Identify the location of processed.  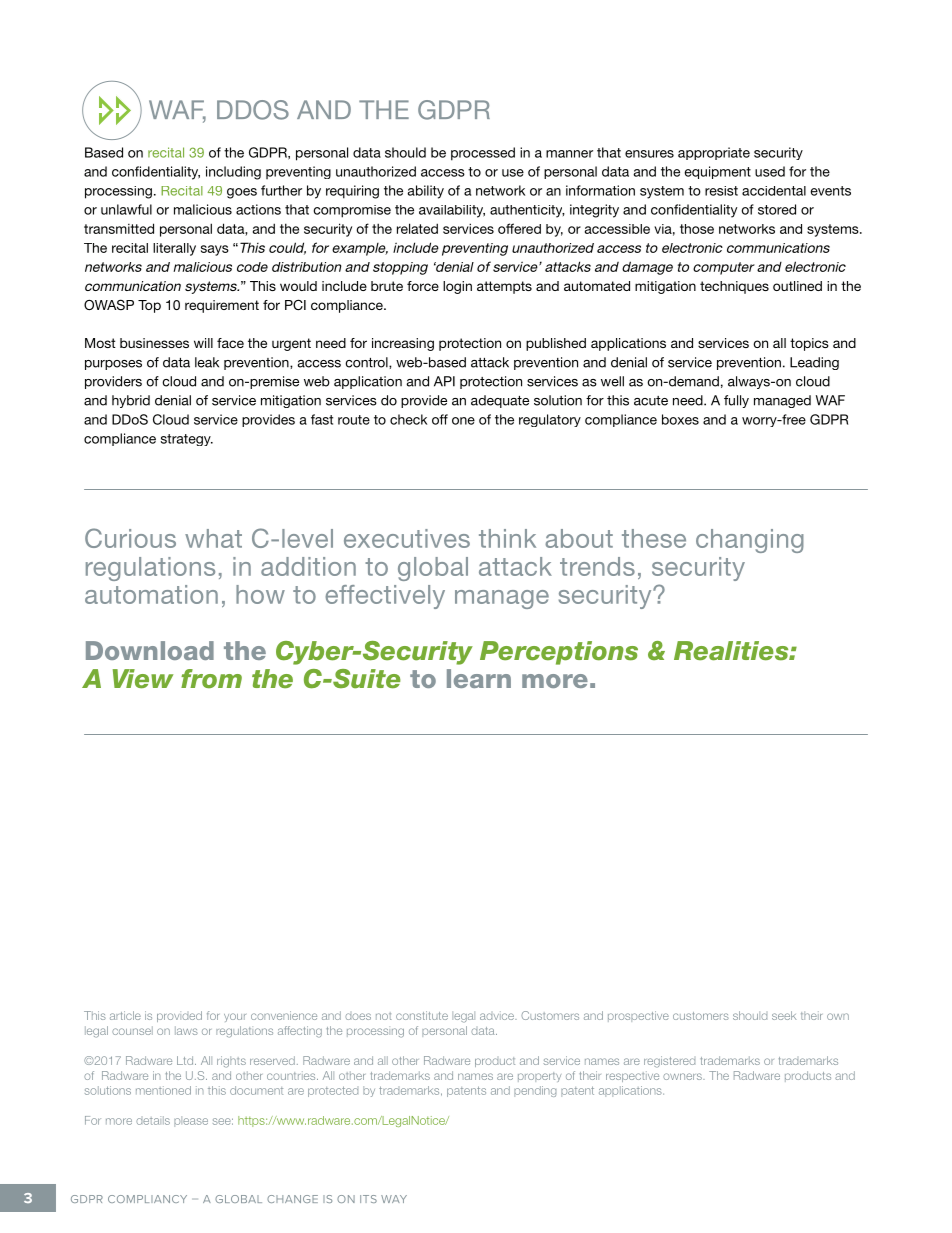
(483, 154).
